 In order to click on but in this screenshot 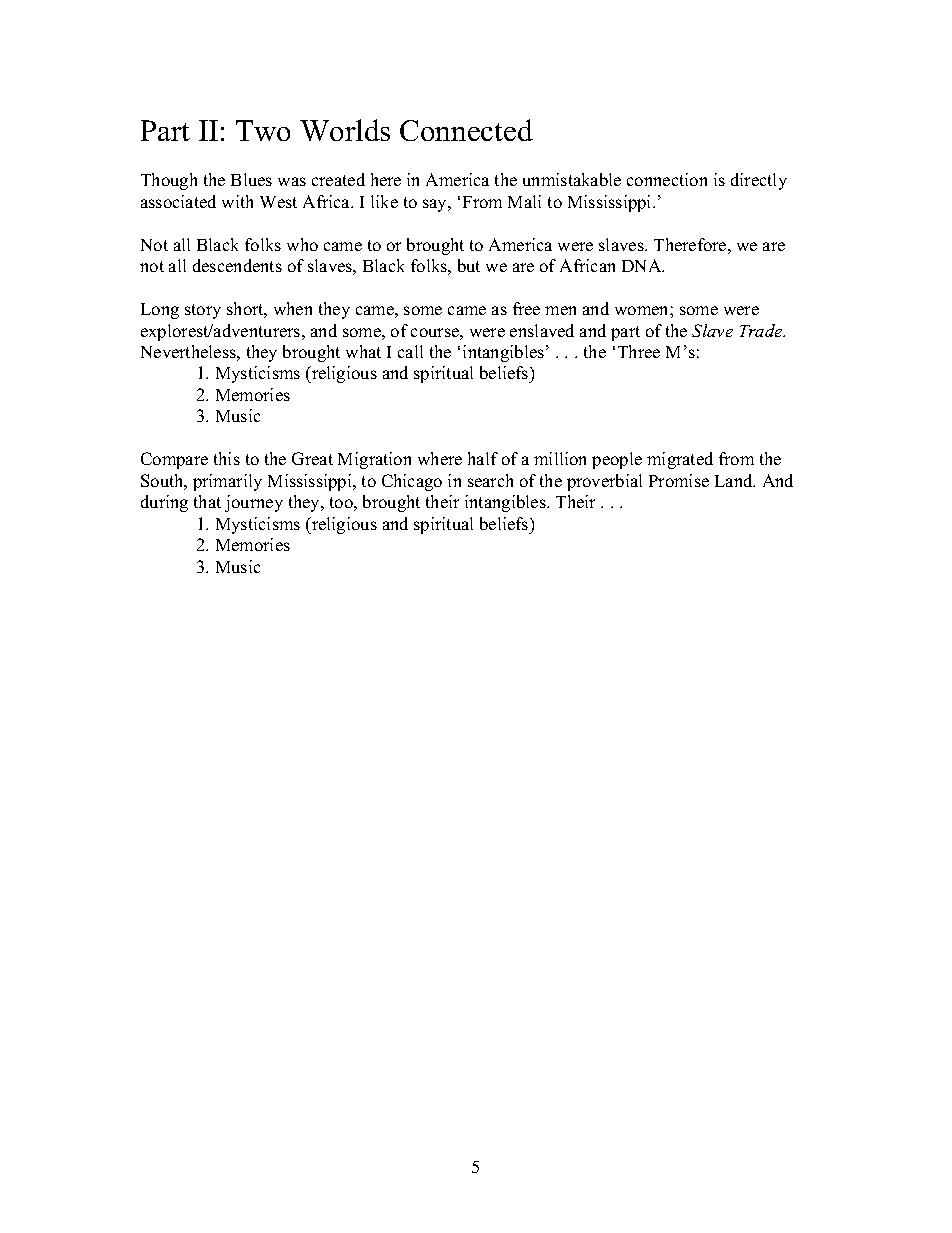, I will do `click(469, 265)`.
